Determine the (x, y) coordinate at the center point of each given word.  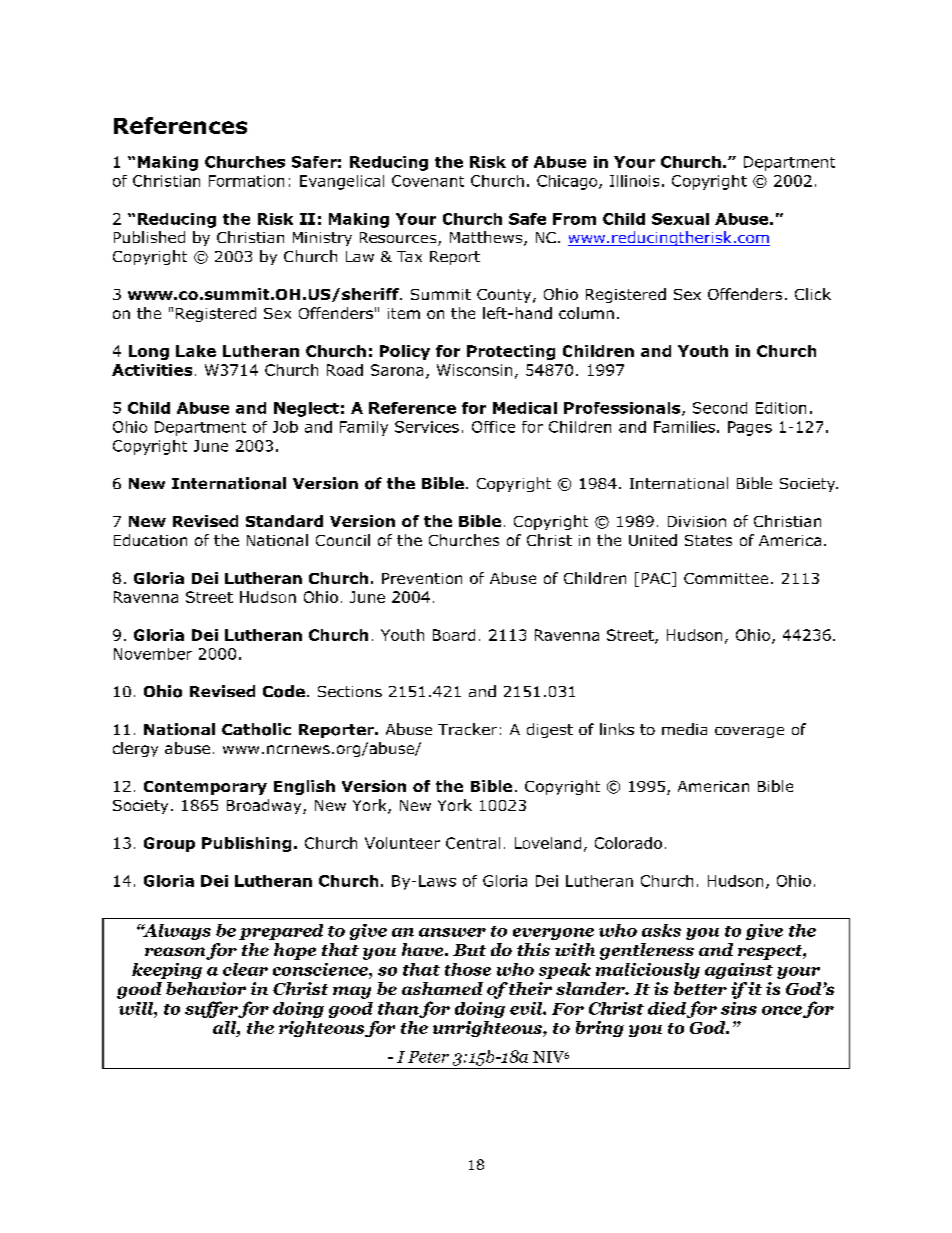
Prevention (422, 578)
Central (473, 843)
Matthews (487, 238)
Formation (246, 181)
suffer (212, 1009)
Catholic (256, 729)
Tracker (467, 729)
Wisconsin (474, 370)
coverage (749, 732)
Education (150, 540)
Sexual (680, 219)
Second (720, 408)
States (708, 540)
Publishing (246, 844)
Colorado (628, 843)
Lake (196, 351)
